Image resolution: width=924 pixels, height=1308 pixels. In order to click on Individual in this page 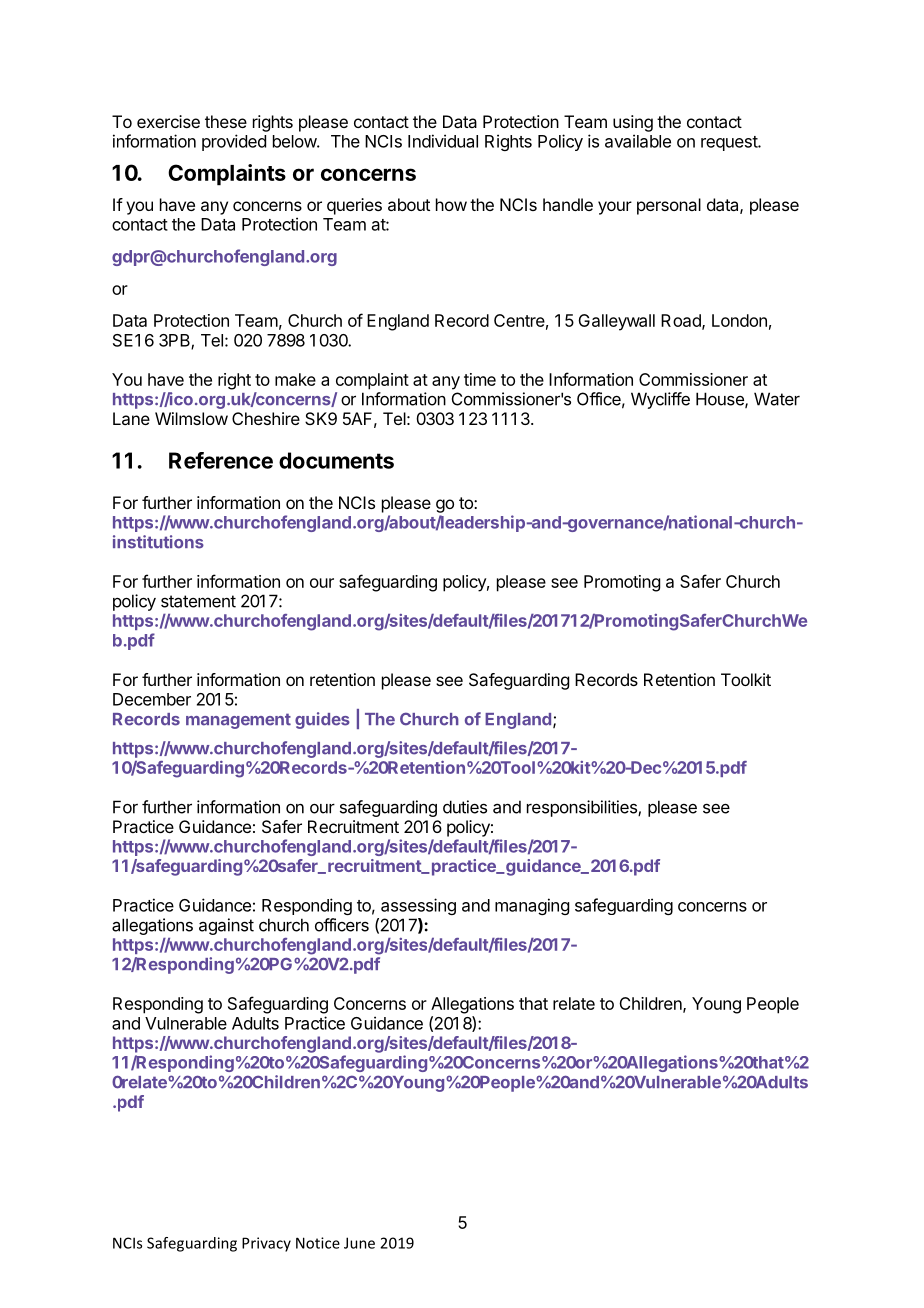, I will do `click(443, 141)`.
